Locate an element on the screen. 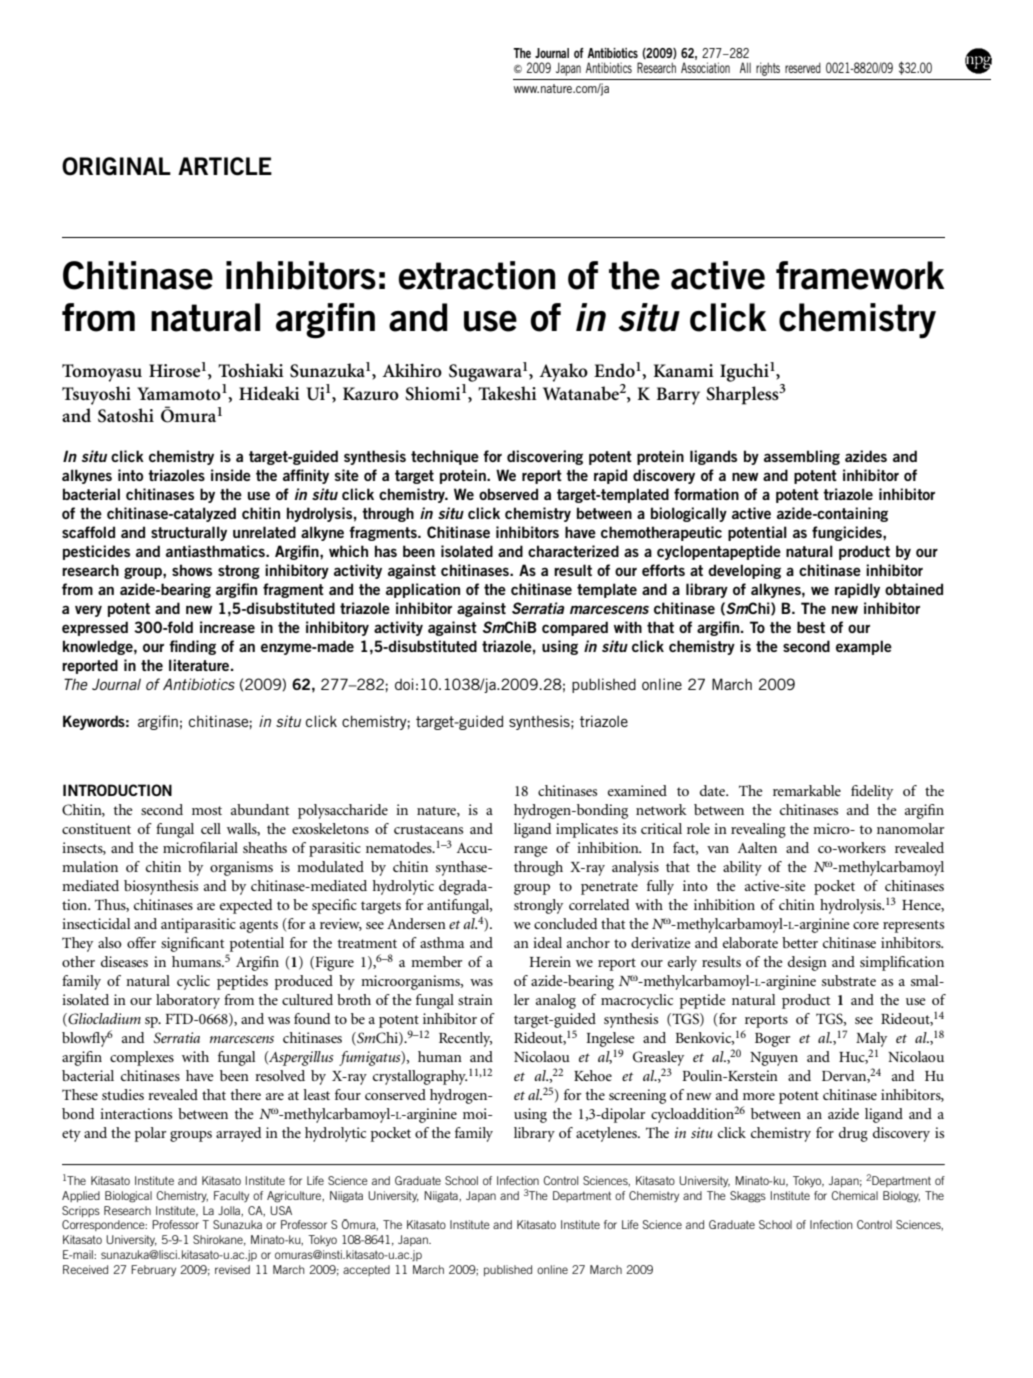 This screenshot has width=1033, height=1378. cell is located at coordinates (211, 828).
